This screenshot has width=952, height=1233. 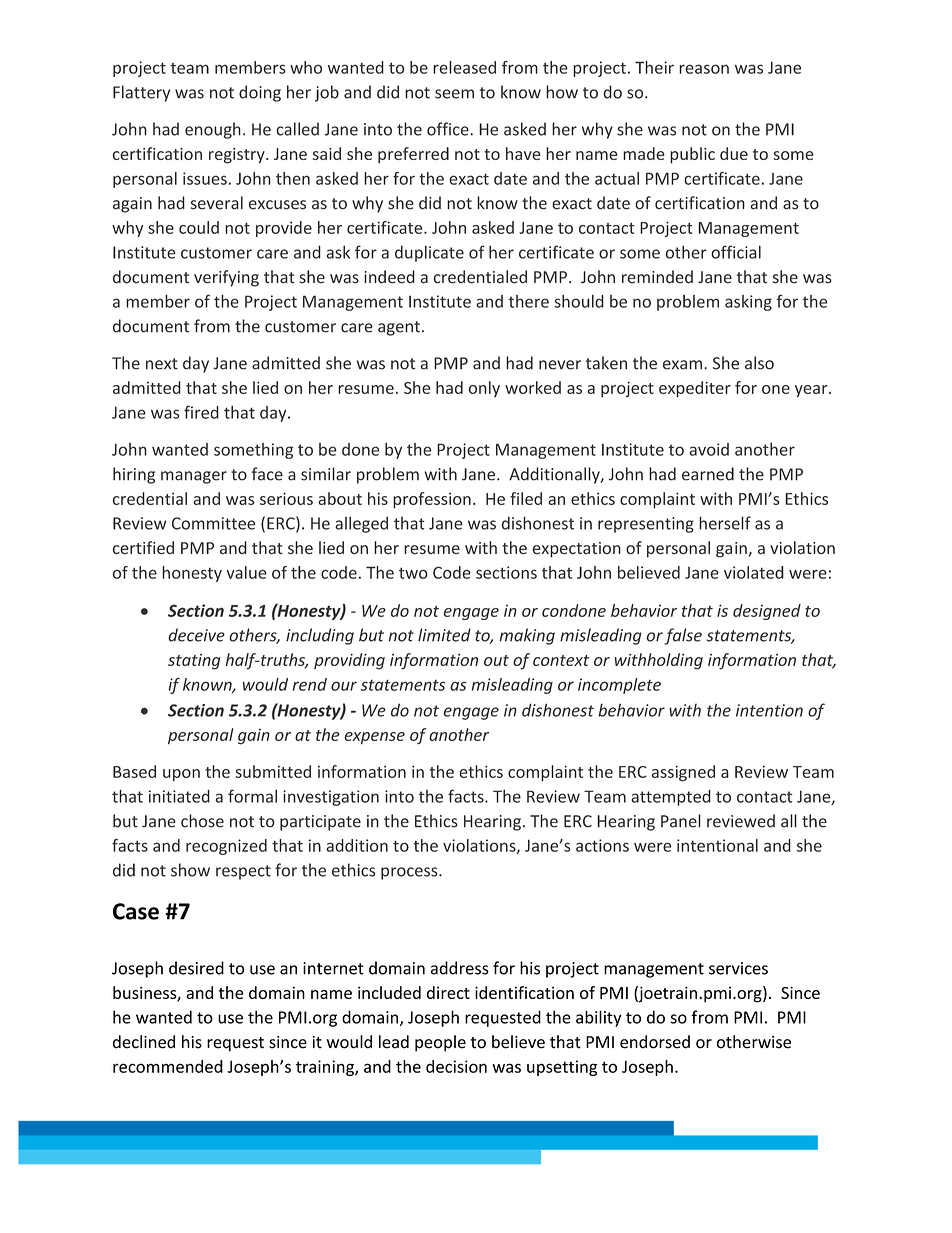 I want to click on enough, so click(x=213, y=130).
